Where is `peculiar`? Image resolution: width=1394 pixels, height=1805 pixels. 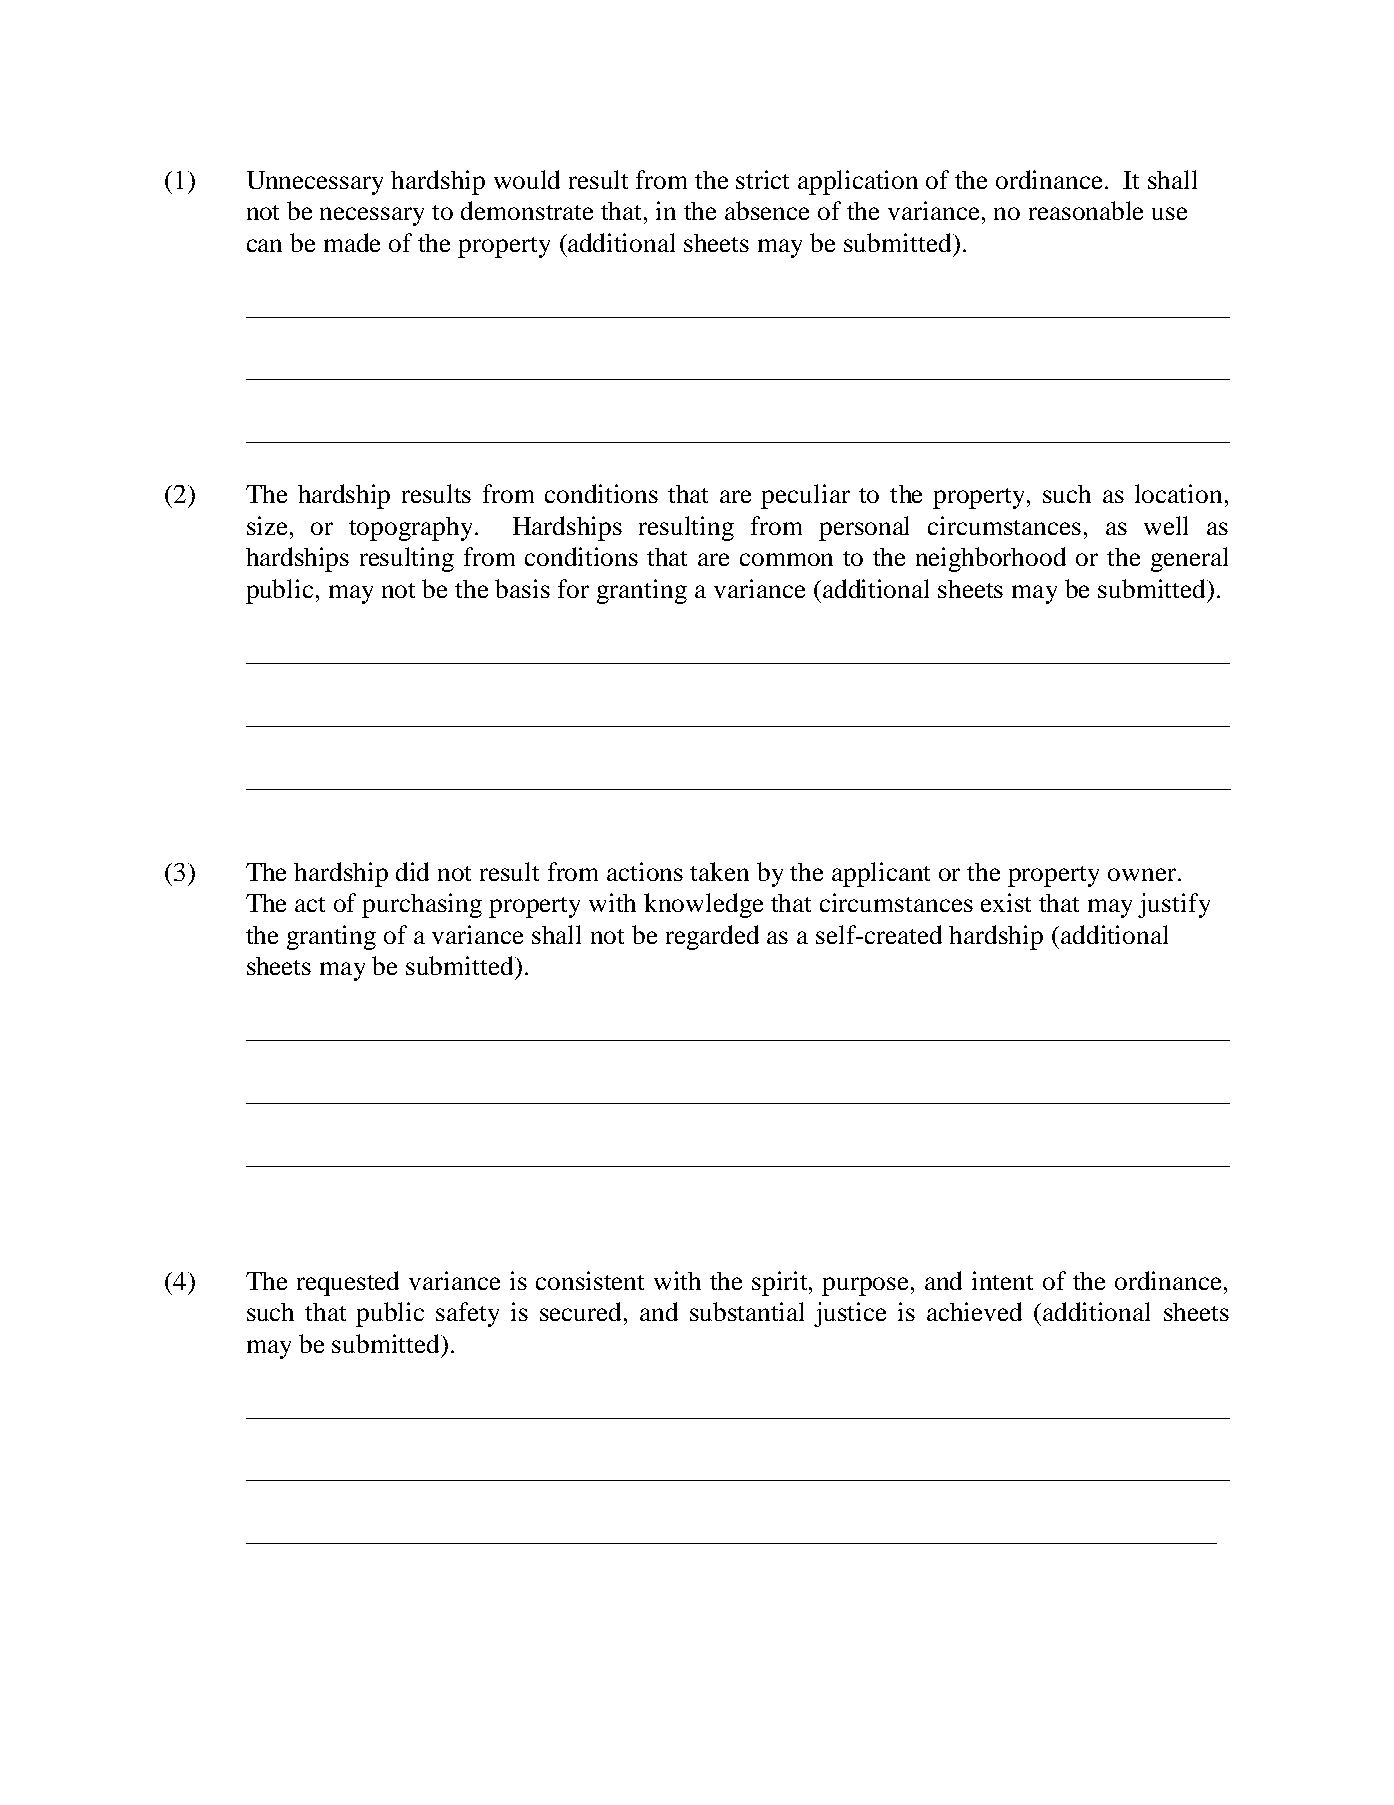
peculiar is located at coordinates (805, 496).
